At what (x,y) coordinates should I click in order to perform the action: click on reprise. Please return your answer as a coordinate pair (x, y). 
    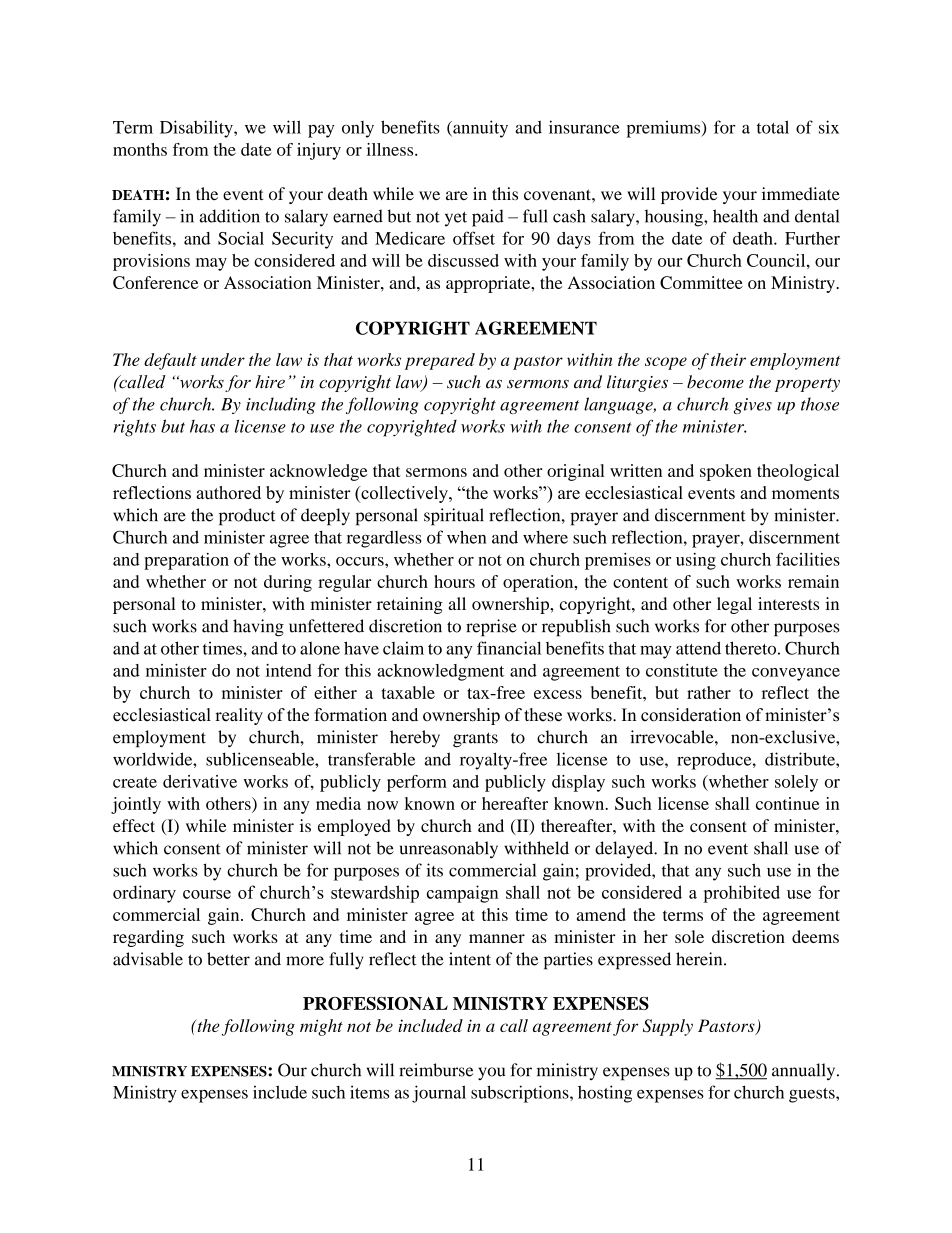
    Looking at the image, I should click on (491, 628).
